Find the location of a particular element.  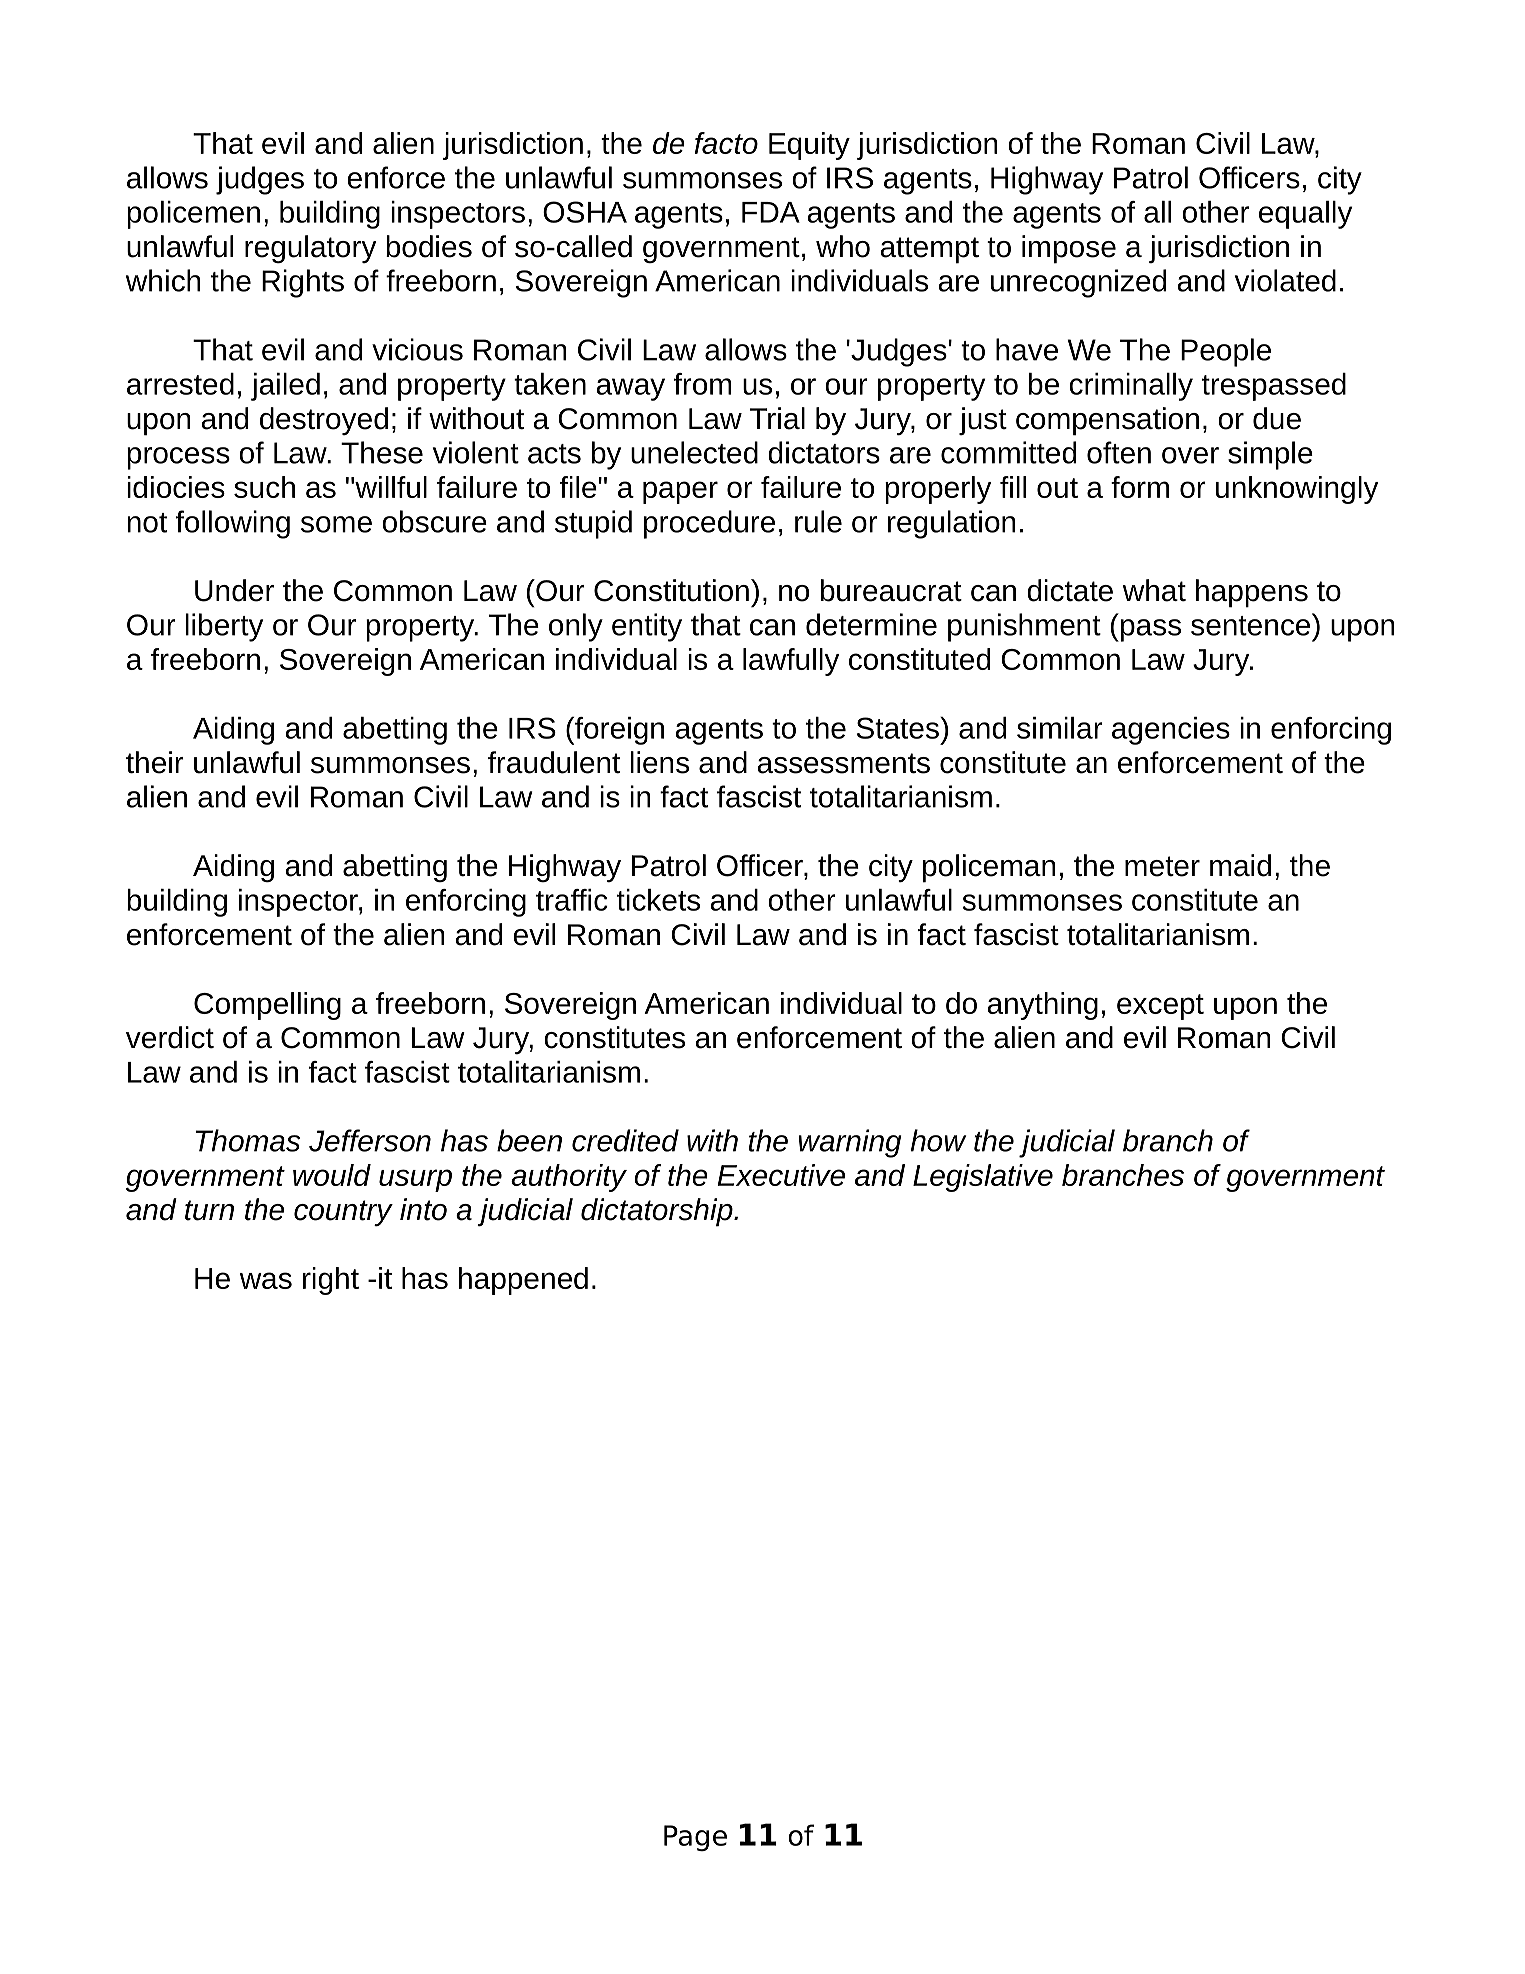

Compelling is located at coordinates (267, 1006).
